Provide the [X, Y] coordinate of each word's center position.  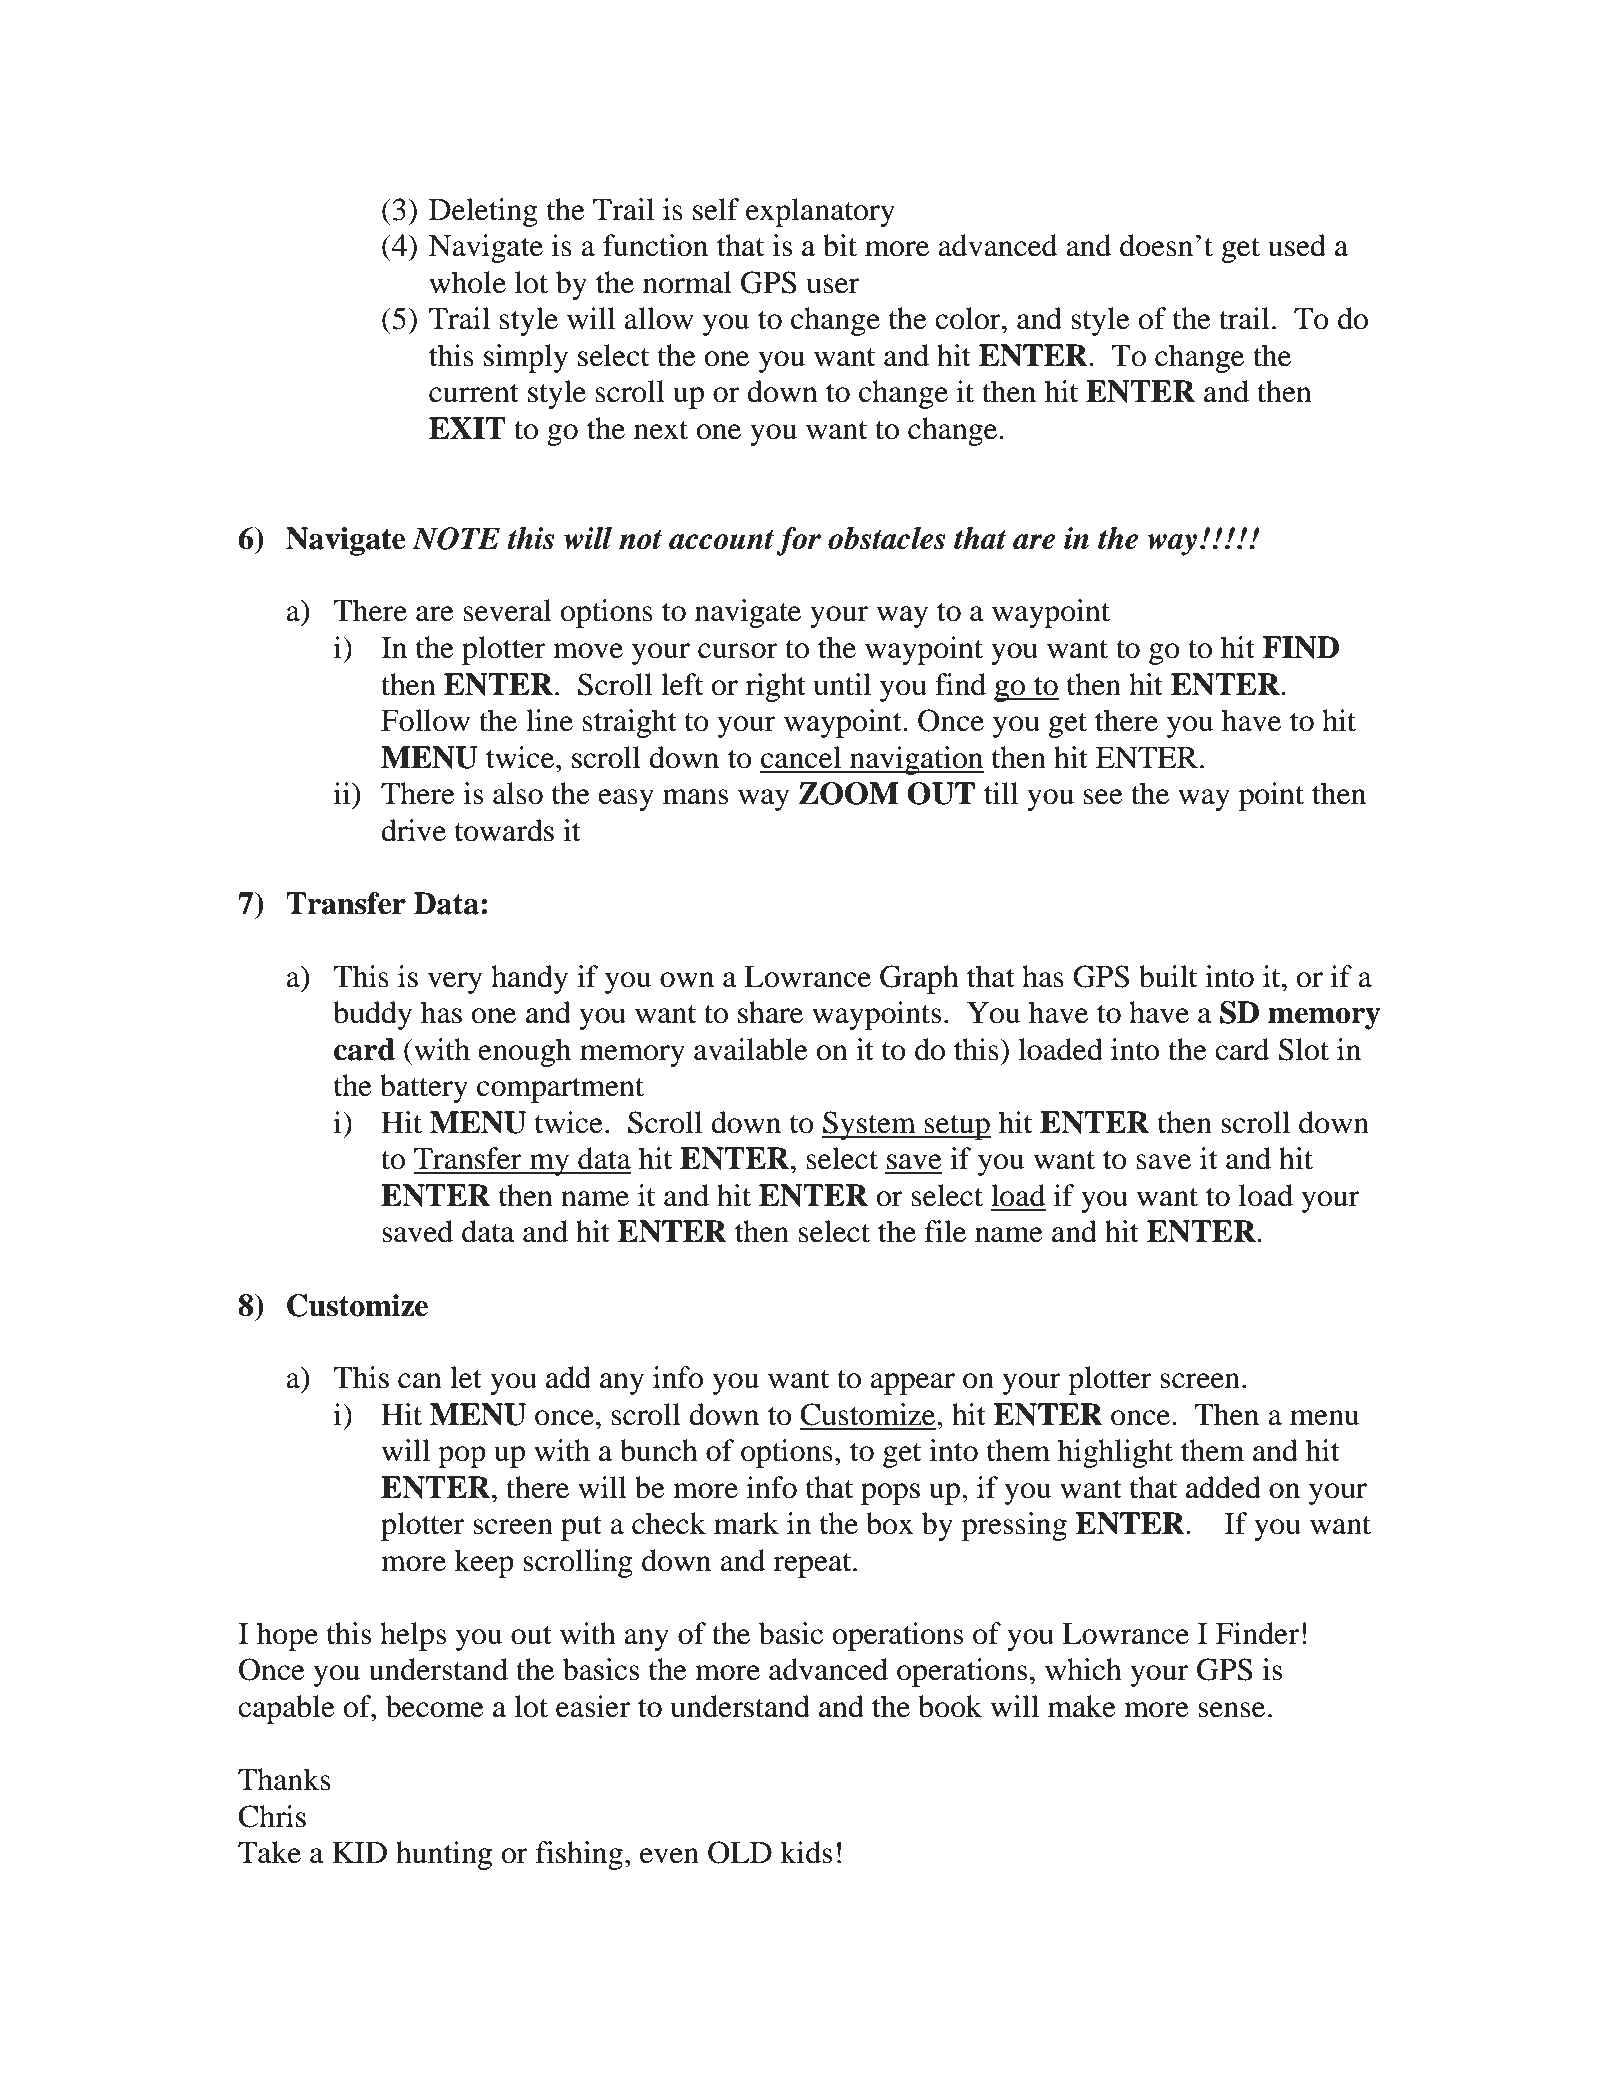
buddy [372, 1015]
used [1297, 245]
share [770, 1012]
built [1168, 976]
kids [806, 1852]
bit [840, 245]
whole [467, 282]
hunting [444, 1855]
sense [1231, 1710]
